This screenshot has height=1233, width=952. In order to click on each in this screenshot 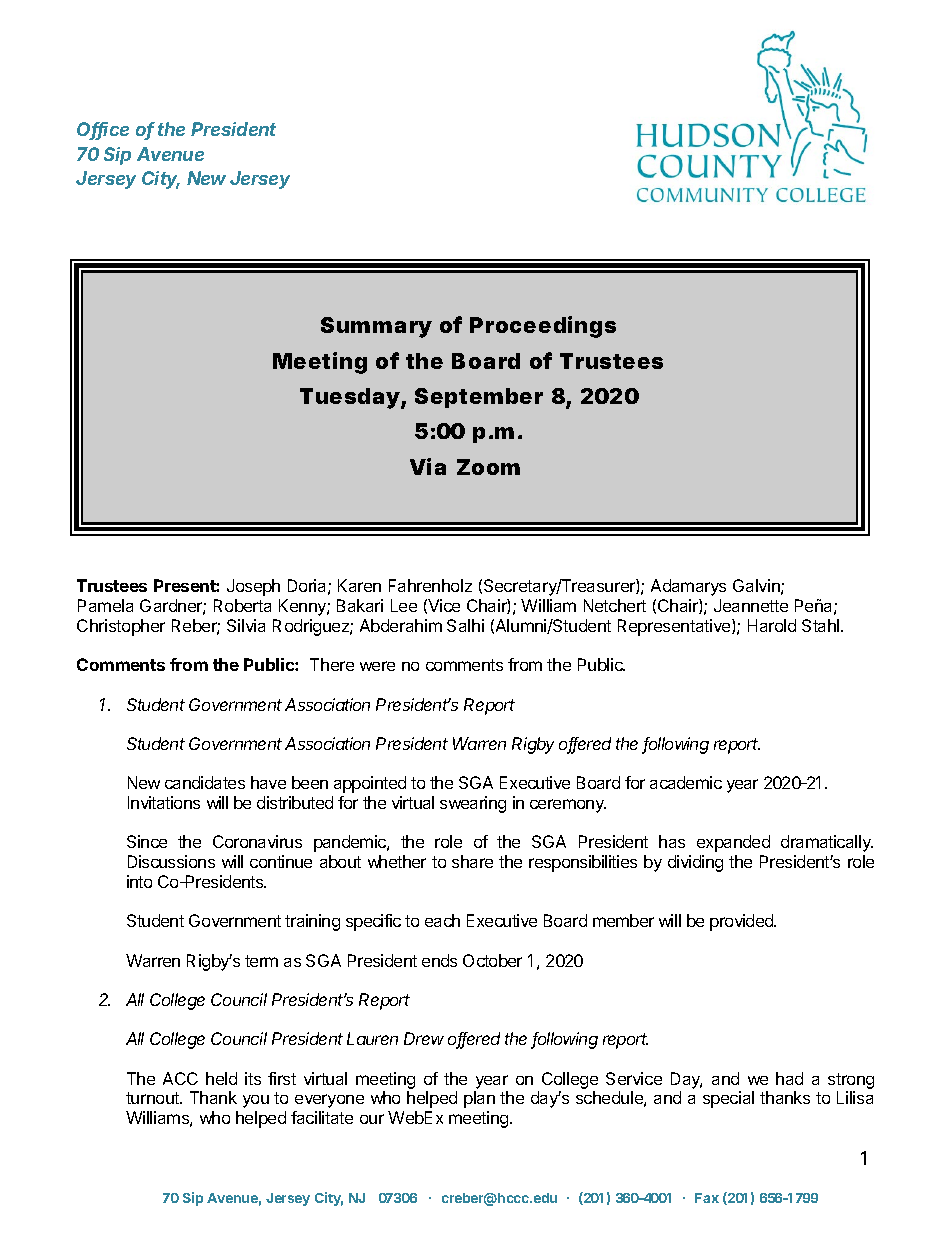, I will do `click(442, 920)`.
